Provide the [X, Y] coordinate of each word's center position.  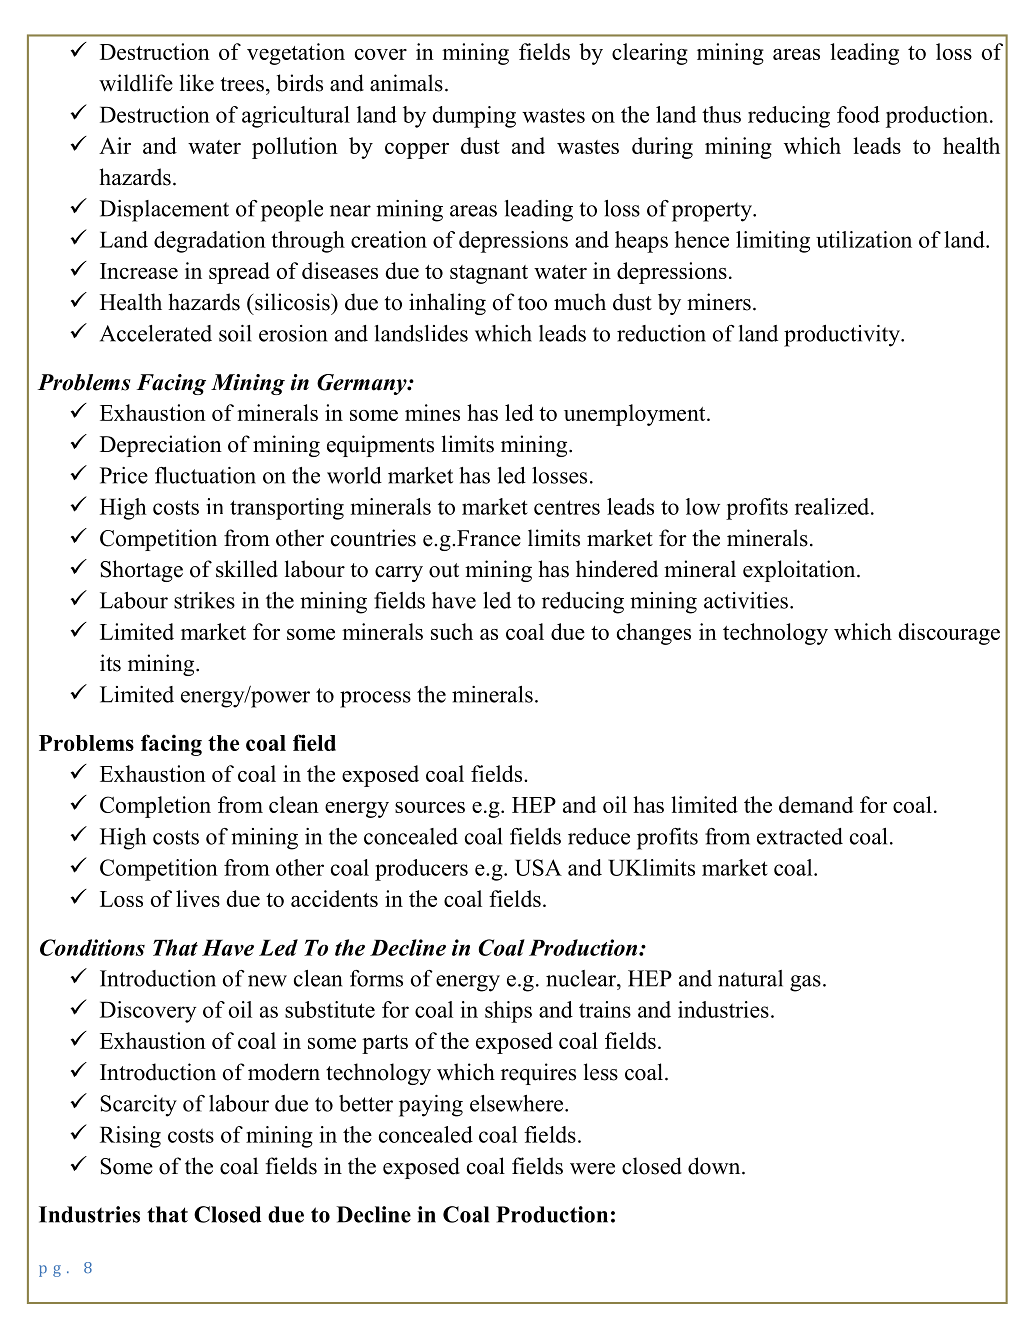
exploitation [800, 571]
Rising [130, 1137]
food [858, 114]
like [197, 83]
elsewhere [518, 1103]
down [715, 1166]
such [452, 631]
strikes [204, 600]
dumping [474, 117]
